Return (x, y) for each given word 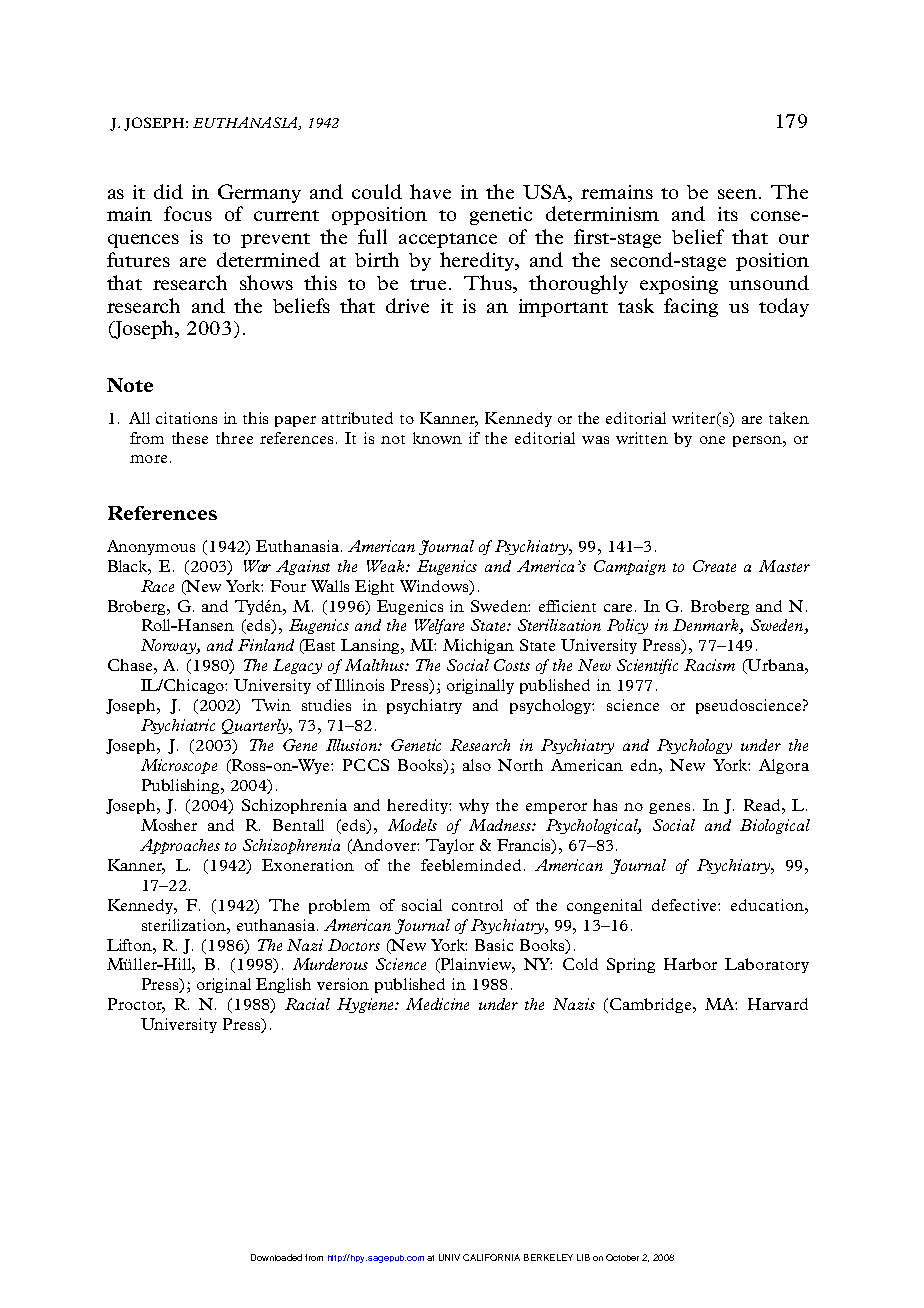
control (477, 905)
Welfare (439, 626)
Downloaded (276, 1257)
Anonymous (151, 547)
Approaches (180, 846)
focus (188, 213)
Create (714, 566)
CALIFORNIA (491, 1257)
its (728, 214)
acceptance (448, 240)
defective (685, 905)
